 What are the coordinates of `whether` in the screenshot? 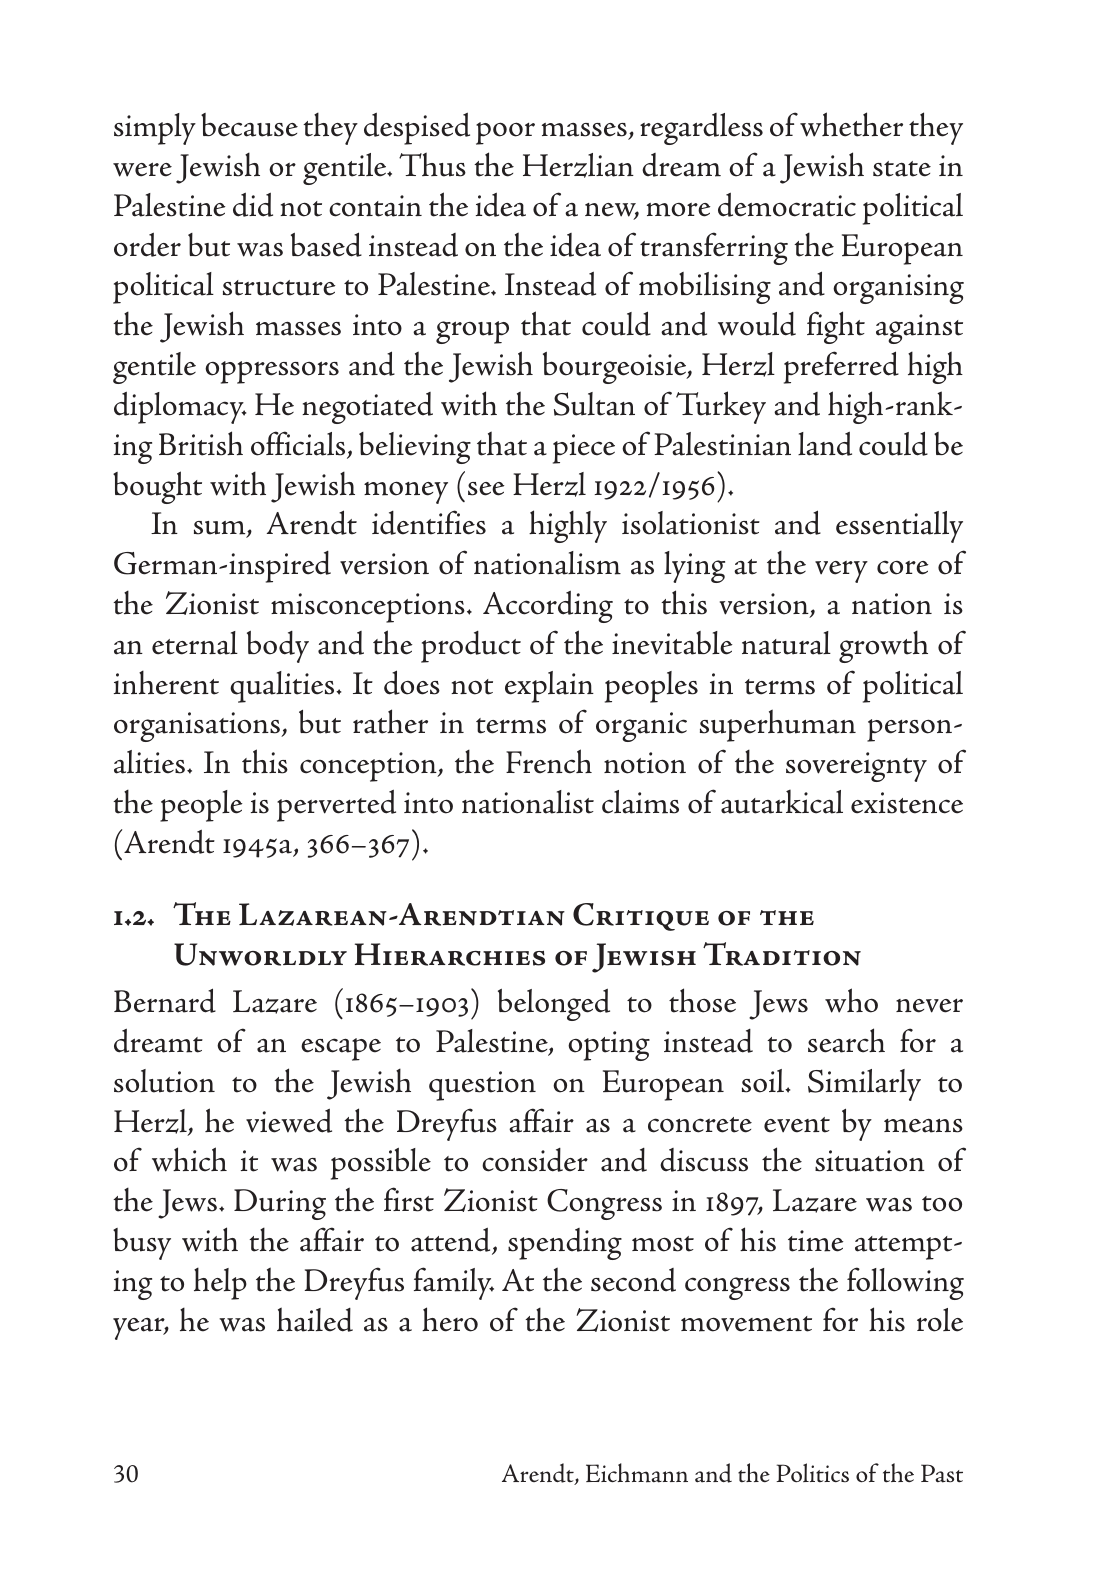 It's located at (851, 124).
